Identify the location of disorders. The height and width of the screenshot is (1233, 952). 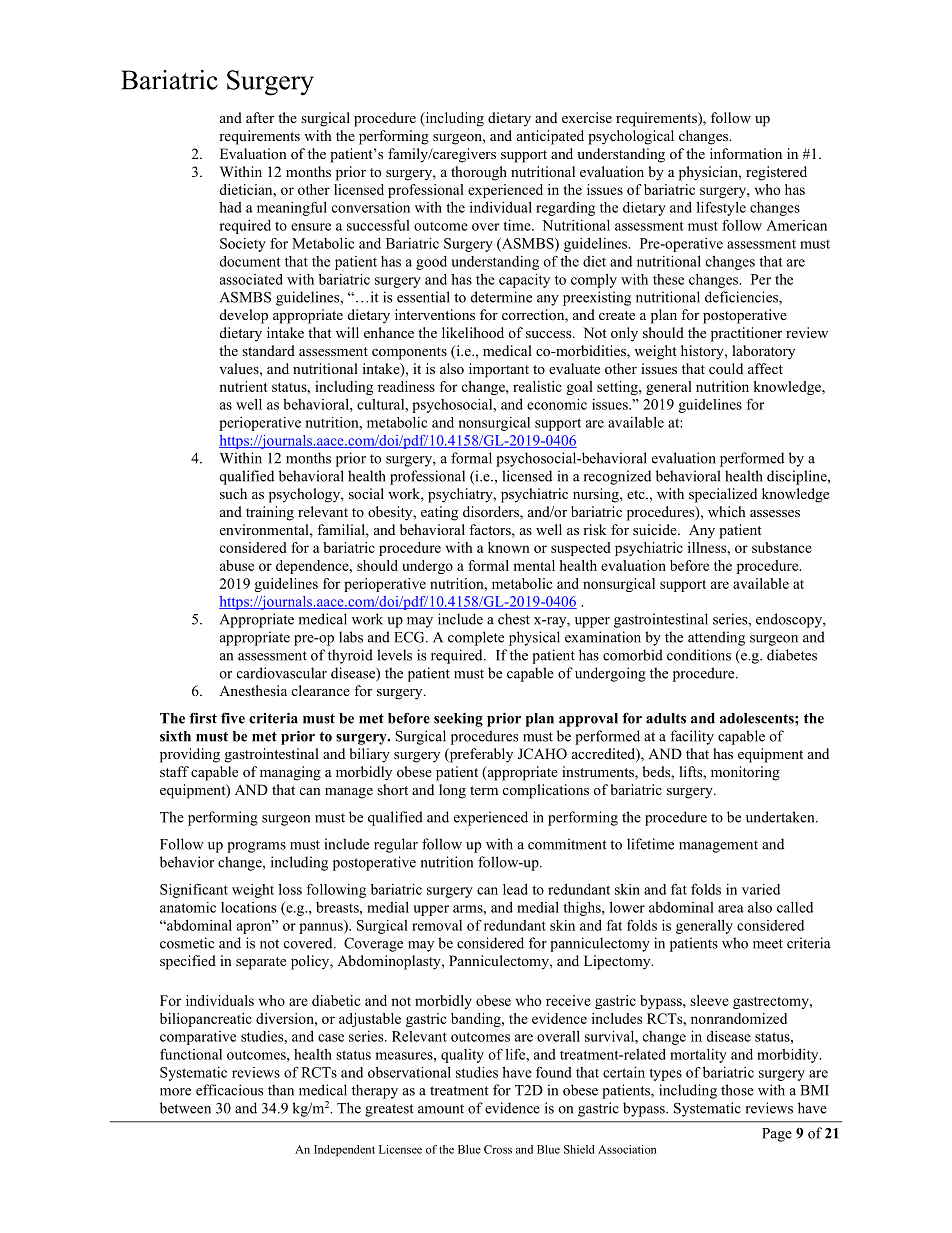
(492, 513).
